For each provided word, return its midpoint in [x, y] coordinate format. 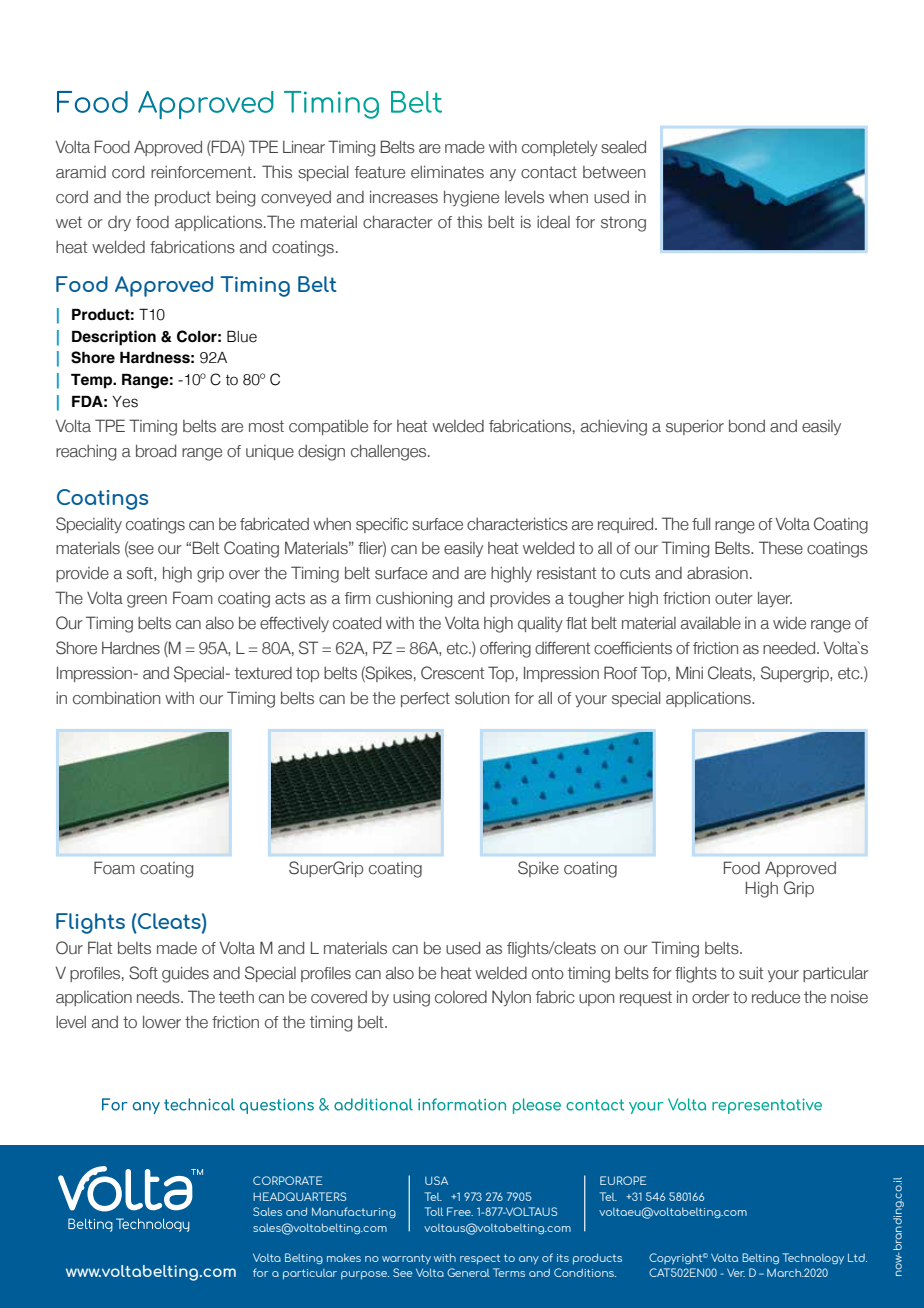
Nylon [511, 998]
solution [482, 698]
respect [480, 1259]
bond [747, 426]
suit [751, 973]
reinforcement [202, 172]
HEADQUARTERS [299, 1196]
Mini [689, 672]
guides [185, 975]
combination [116, 698]
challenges [390, 453]
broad [156, 451]
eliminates [447, 172]
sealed [623, 147]
